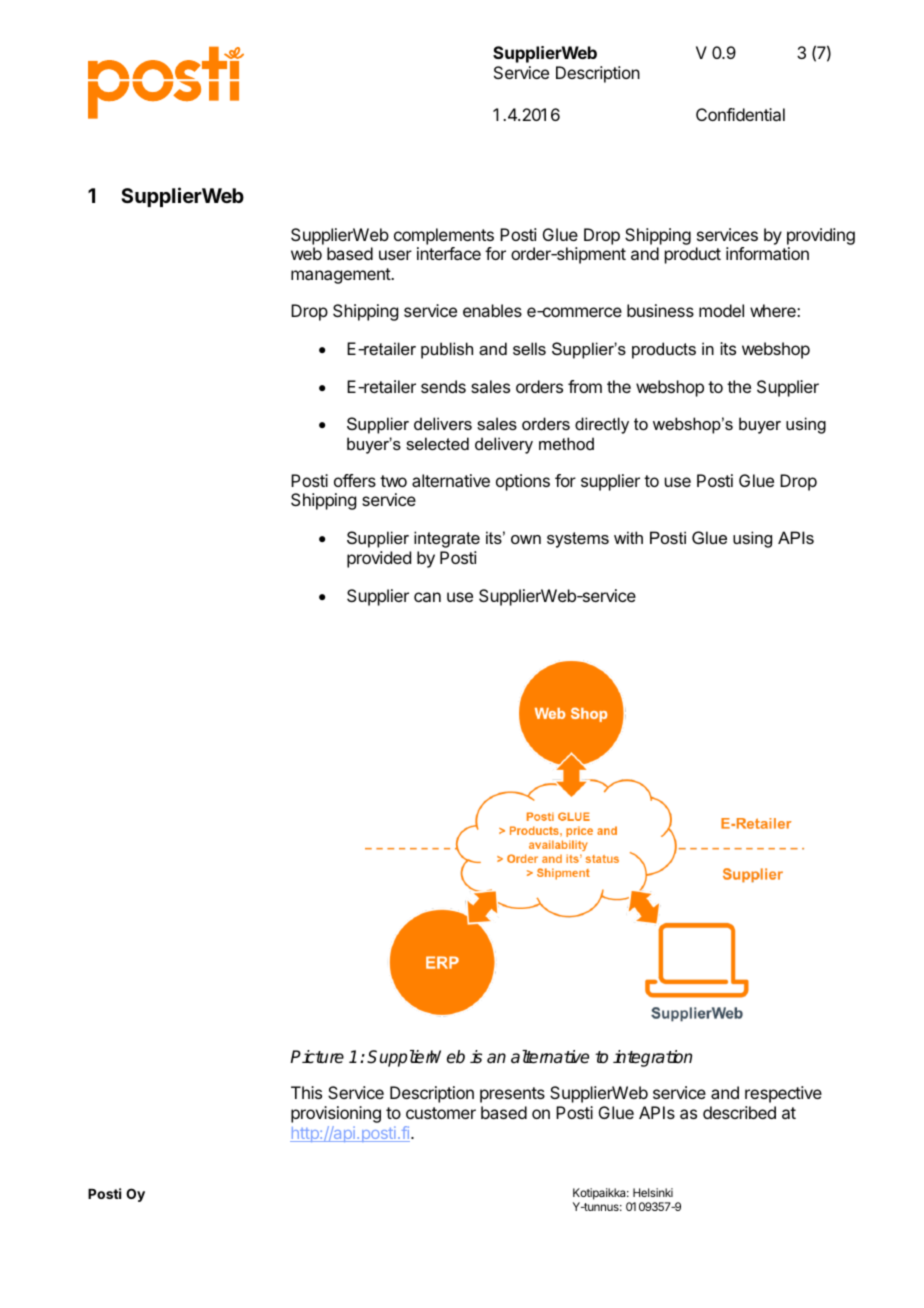 The width and height of the image is (924, 1308). I want to click on complements, so click(444, 236).
